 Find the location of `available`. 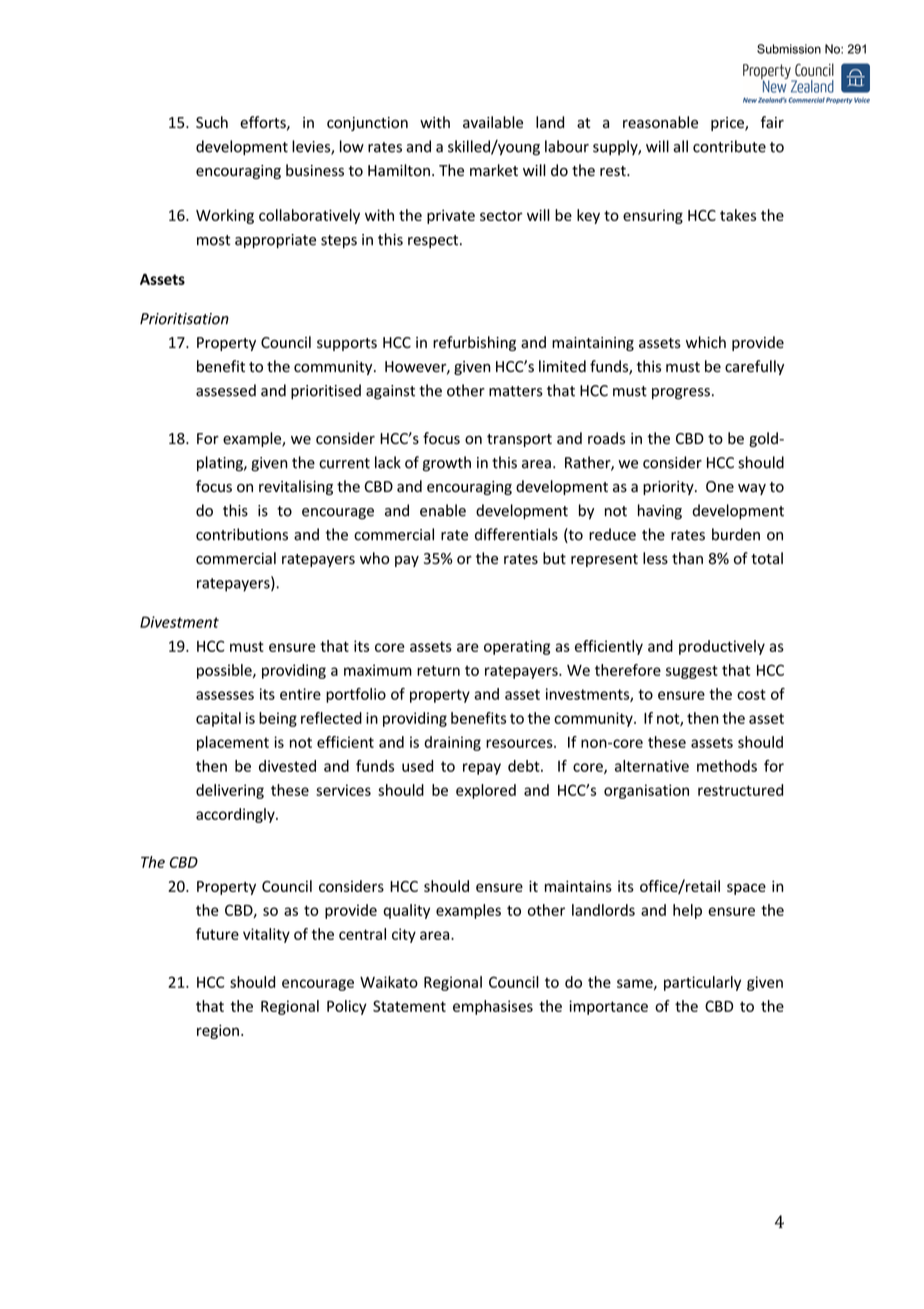

available is located at coordinates (493, 122).
